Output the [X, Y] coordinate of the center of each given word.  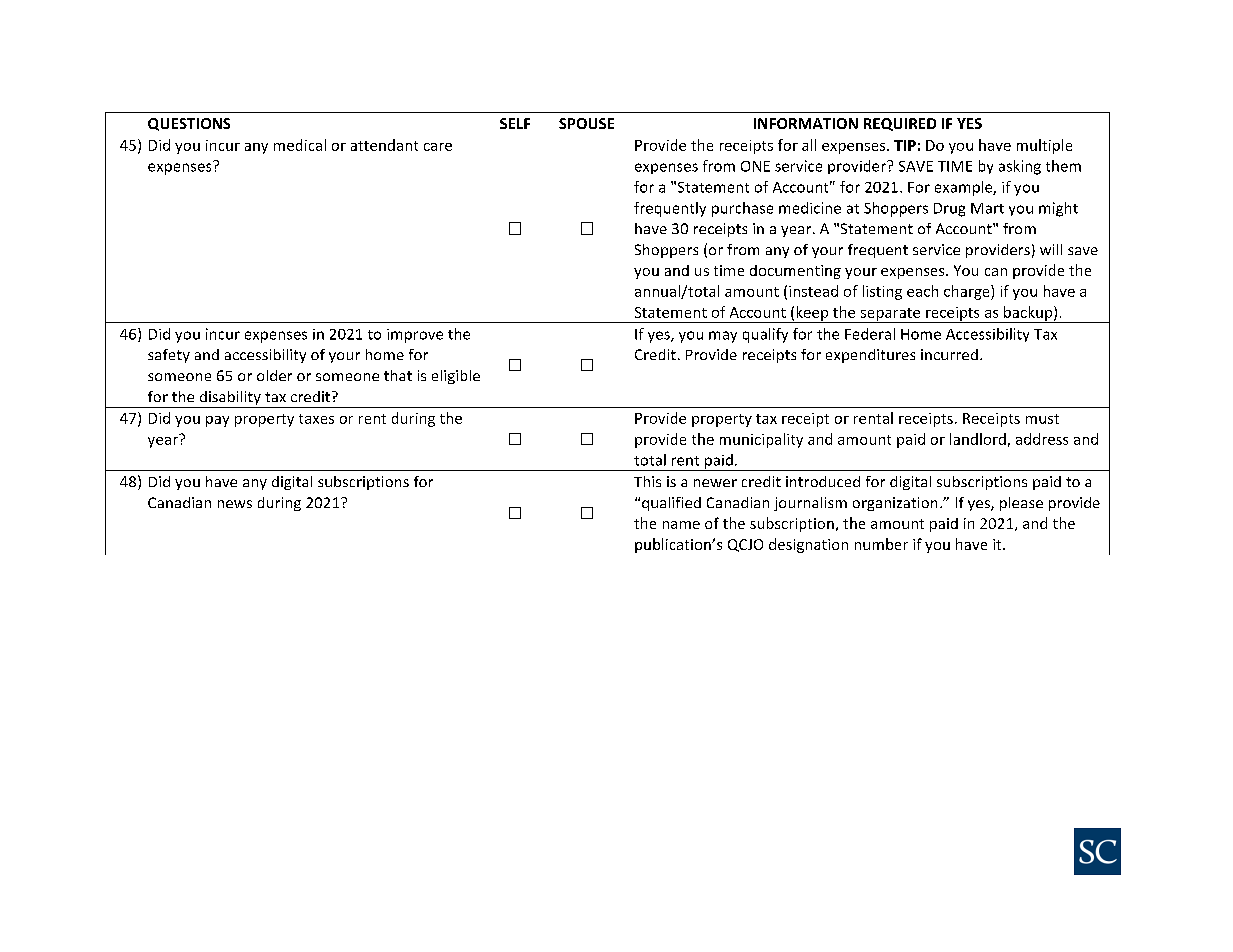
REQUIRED [900, 124]
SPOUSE [586, 123]
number [881, 544]
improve [415, 336]
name [681, 525]
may [723, 337]
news [235, 504]
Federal [870, 334]
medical [300, 145]
